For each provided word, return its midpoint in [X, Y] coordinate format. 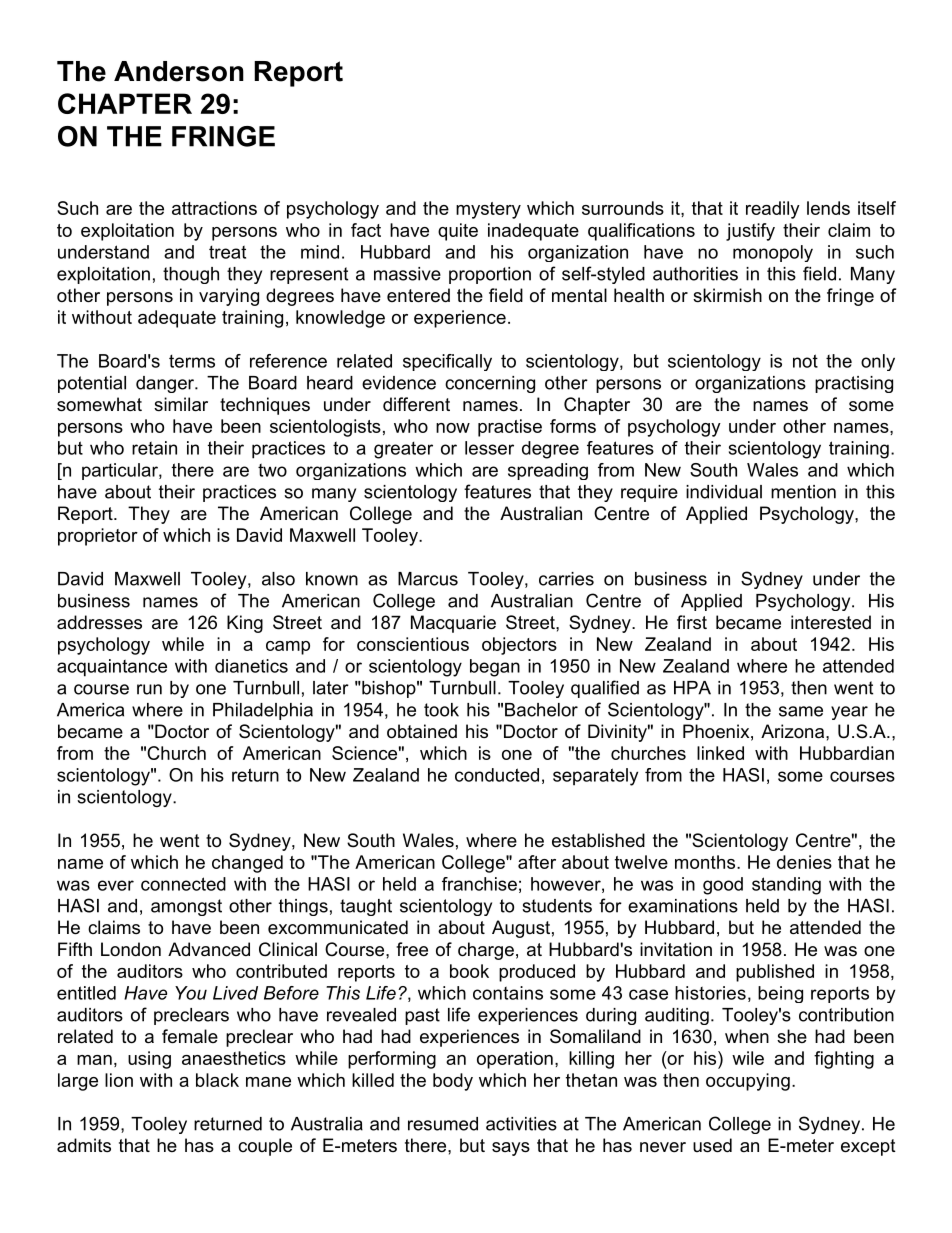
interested [831, 622]
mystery [488, 210]
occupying [748, 1082]
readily [773, 210]
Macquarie [453, 624]
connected [183, 884]
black [217, 1080]
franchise [479, 884]
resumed [443, 1124]
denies [804, 862]
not [805, 361]
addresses [99, 622]
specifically [447, 362]
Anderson [179, 71]
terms [192, 361]
